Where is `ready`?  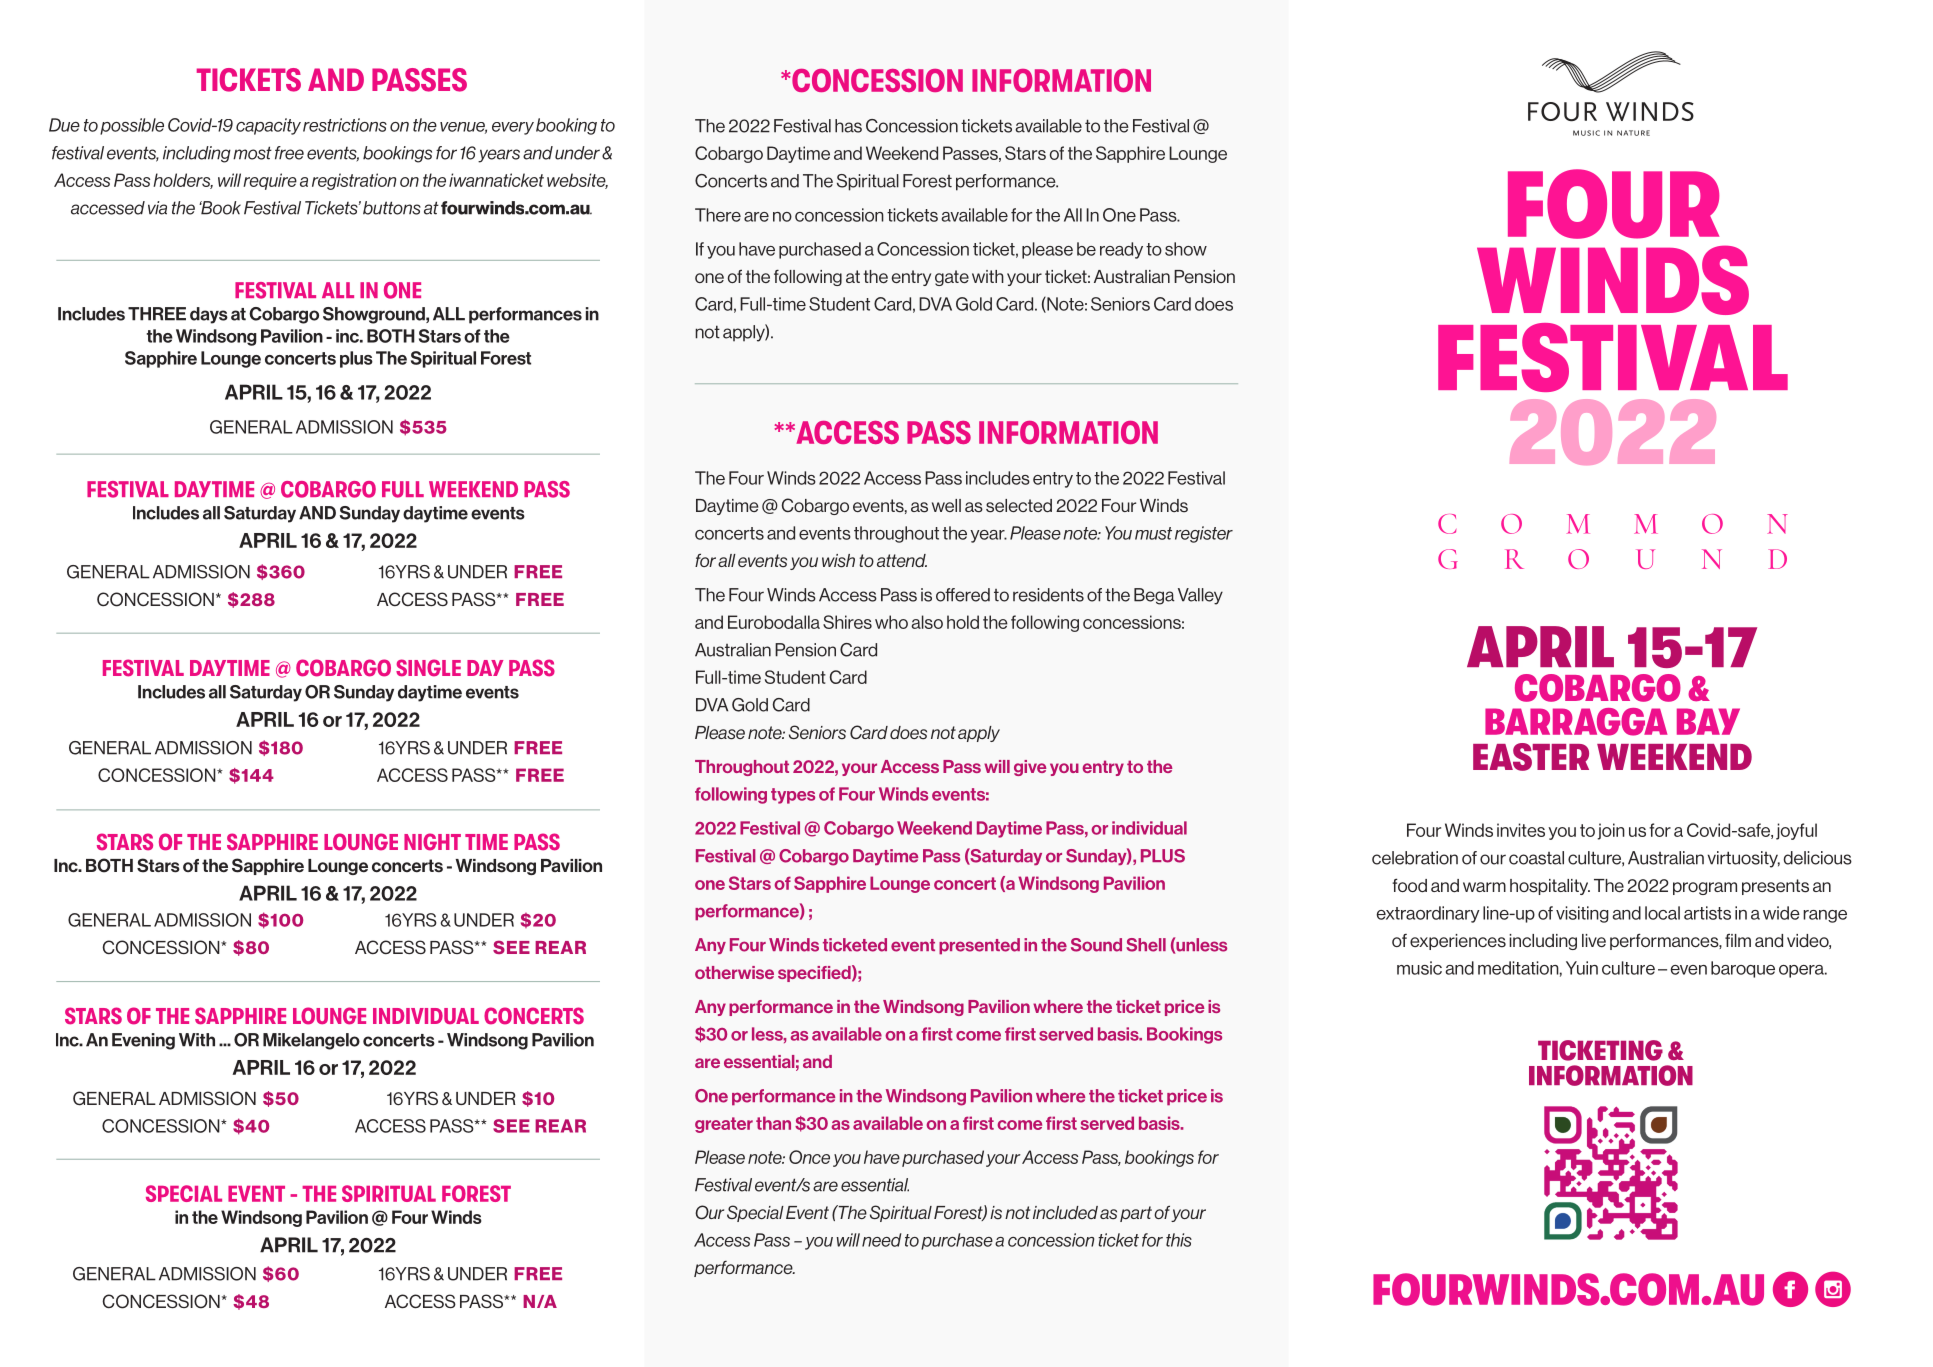
ready is located at coordinates (1121, 250).
